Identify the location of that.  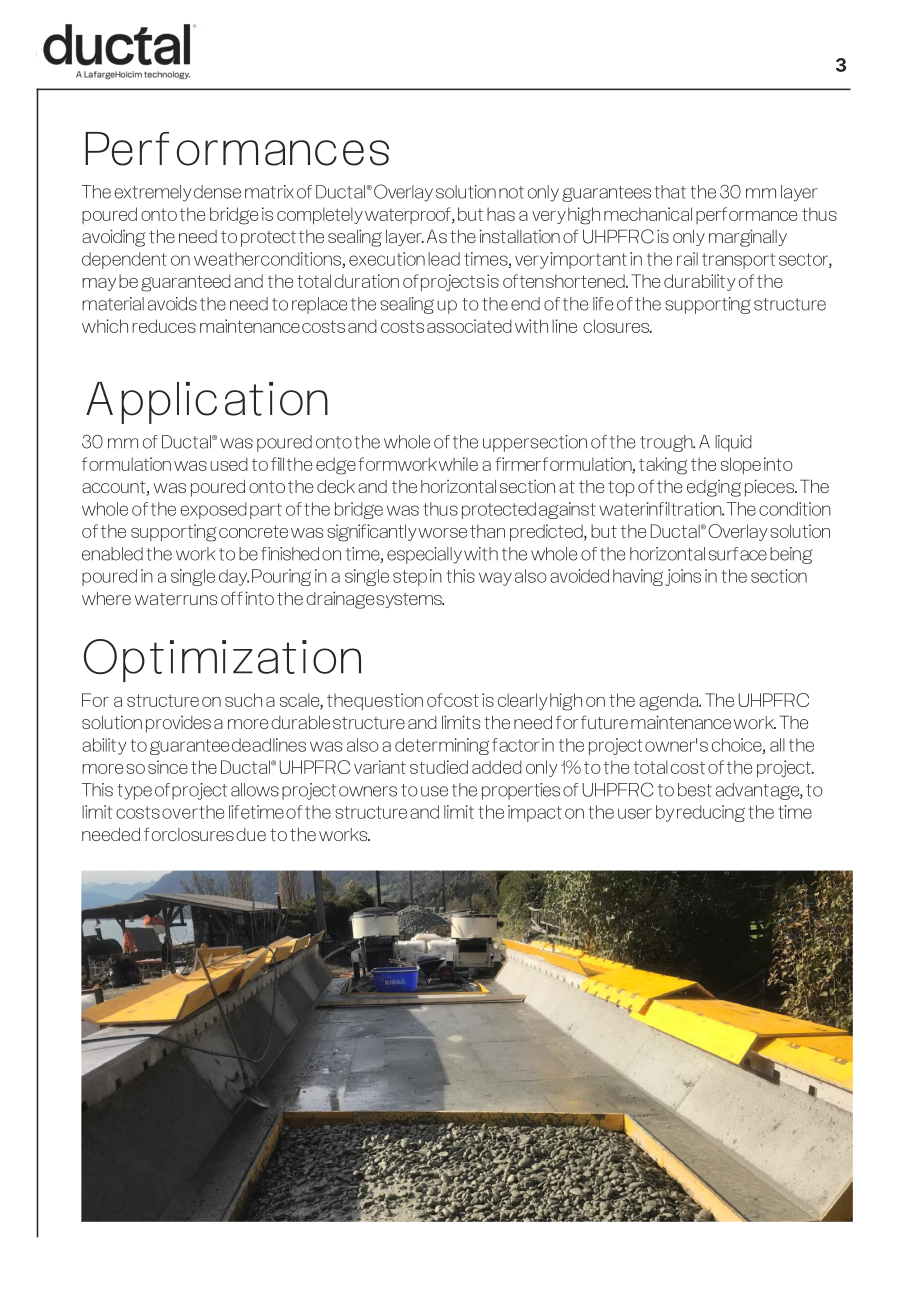
(670, 192).
